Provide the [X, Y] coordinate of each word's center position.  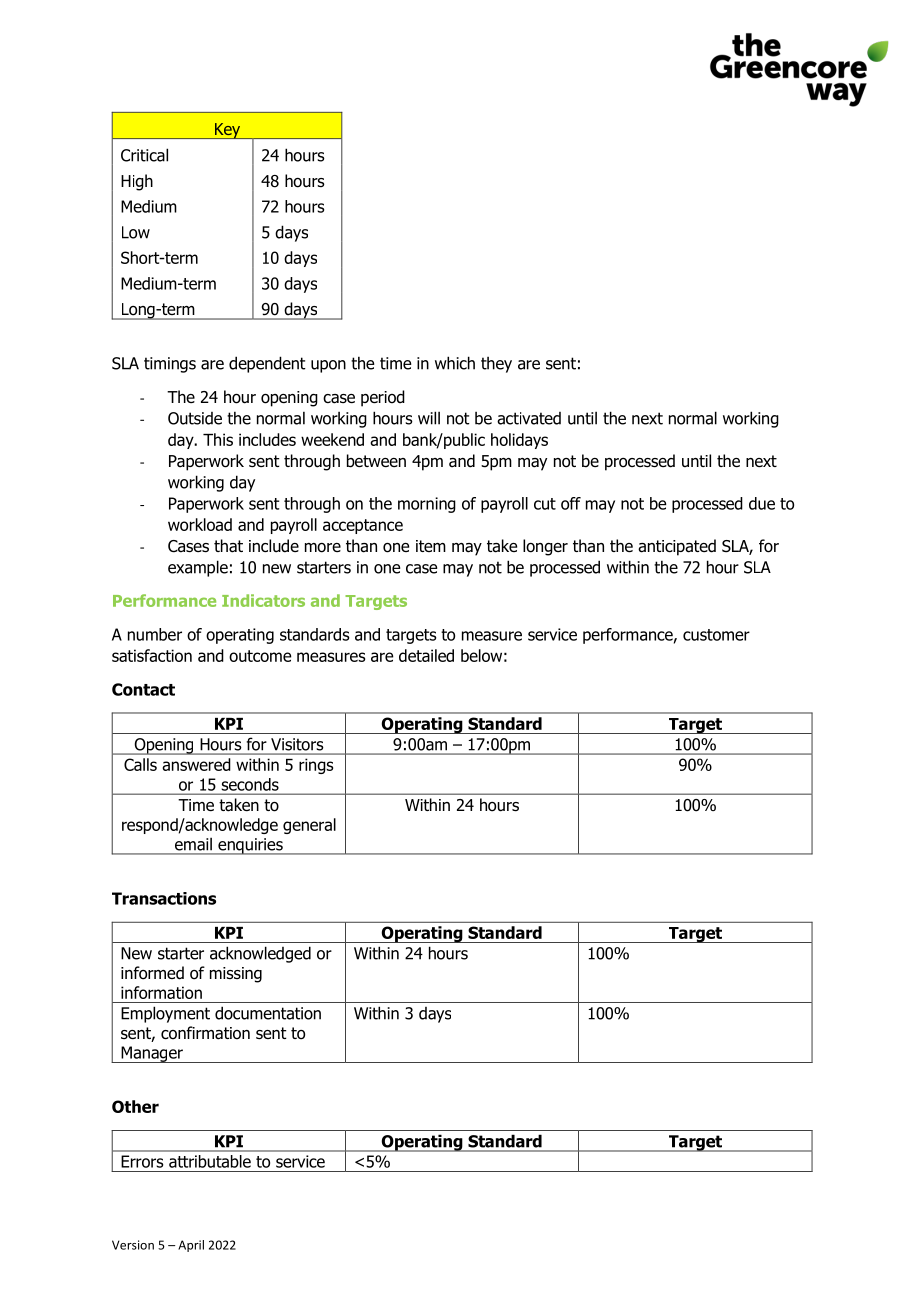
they [496, 365]
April [191, 1246]
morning [427, 505]
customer [716, 635]
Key [228, 131]
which [455, 363]
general [309, 826]
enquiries [250, 846]
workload [200, 524]
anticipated [677, 547]
